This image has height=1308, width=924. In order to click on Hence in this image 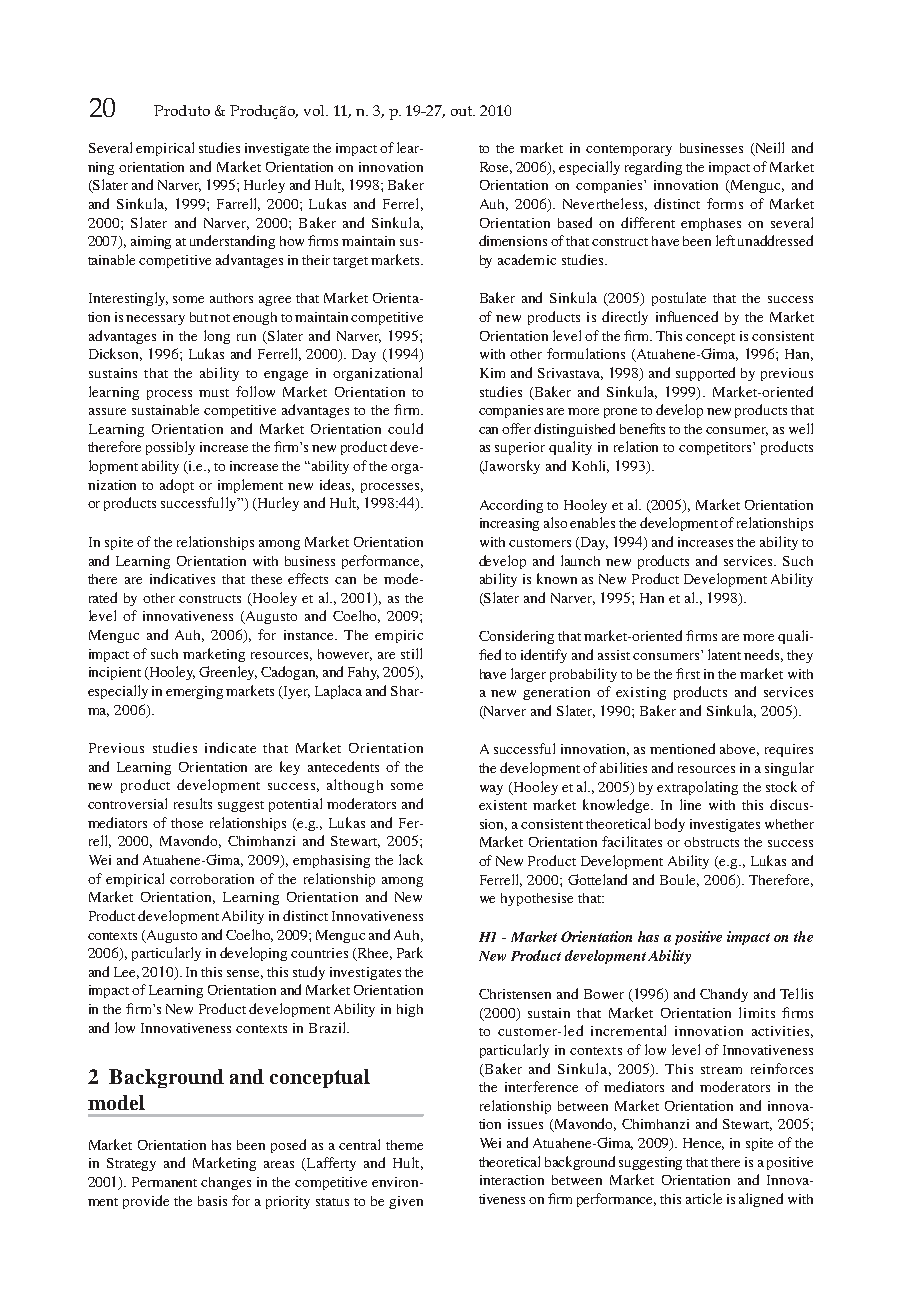, I will do `click(703, 1144)`.
